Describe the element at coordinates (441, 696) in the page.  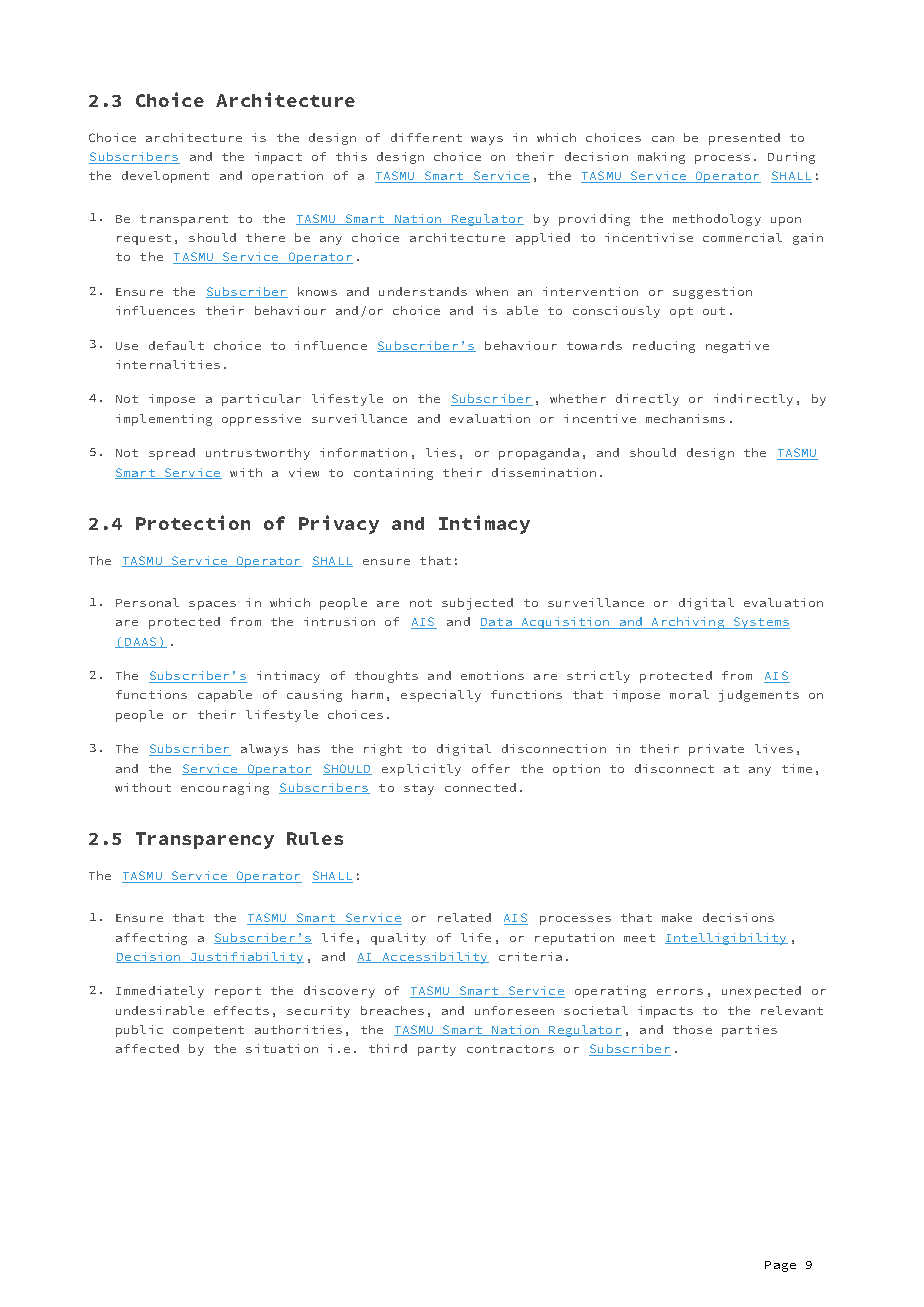
I see `especially` at that location.
